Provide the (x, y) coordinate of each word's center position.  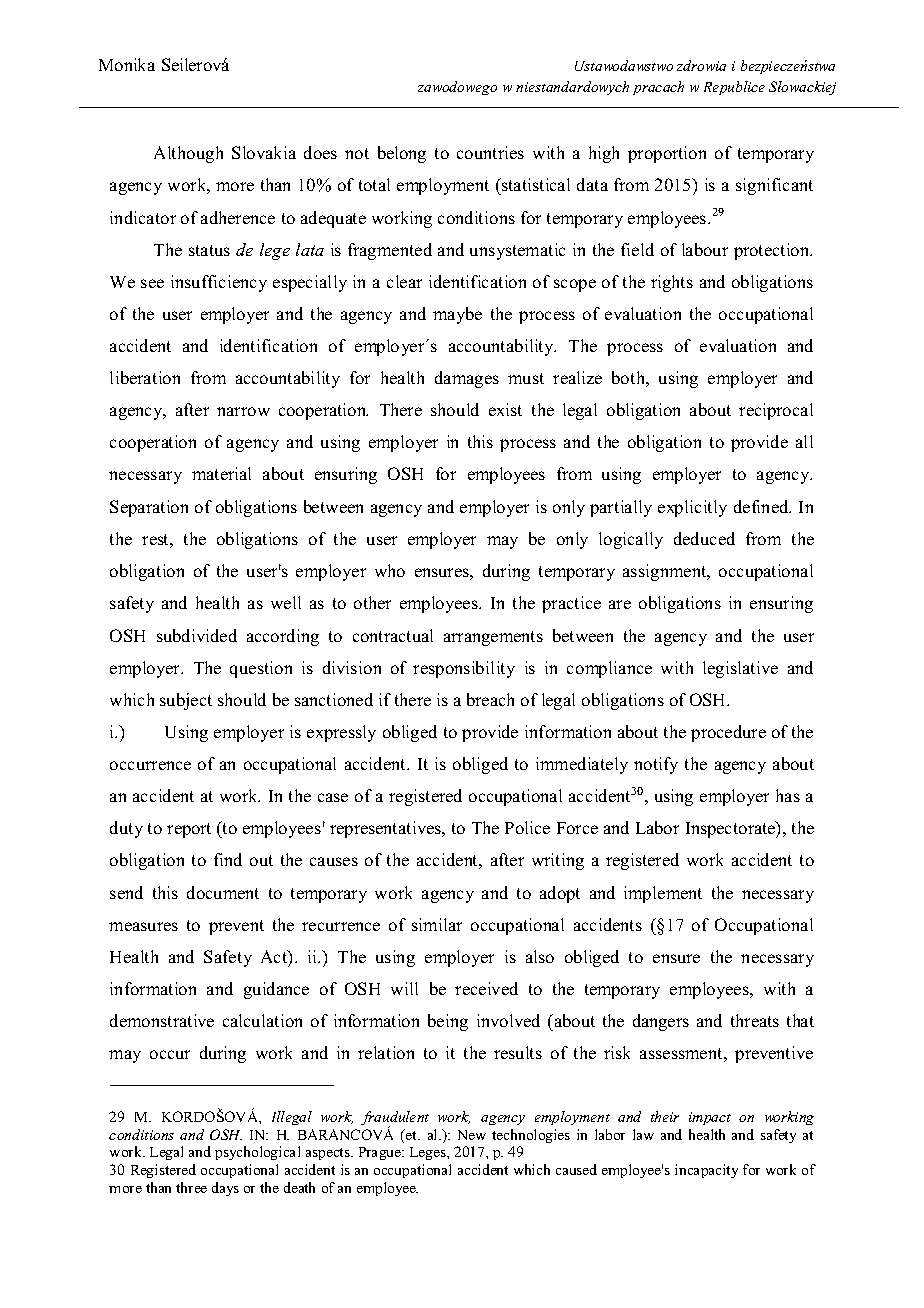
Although (188, 154)
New (472, 1135)
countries (490, 152)
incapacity (706, 1171)
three (191, 1187)
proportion (667, 154)
